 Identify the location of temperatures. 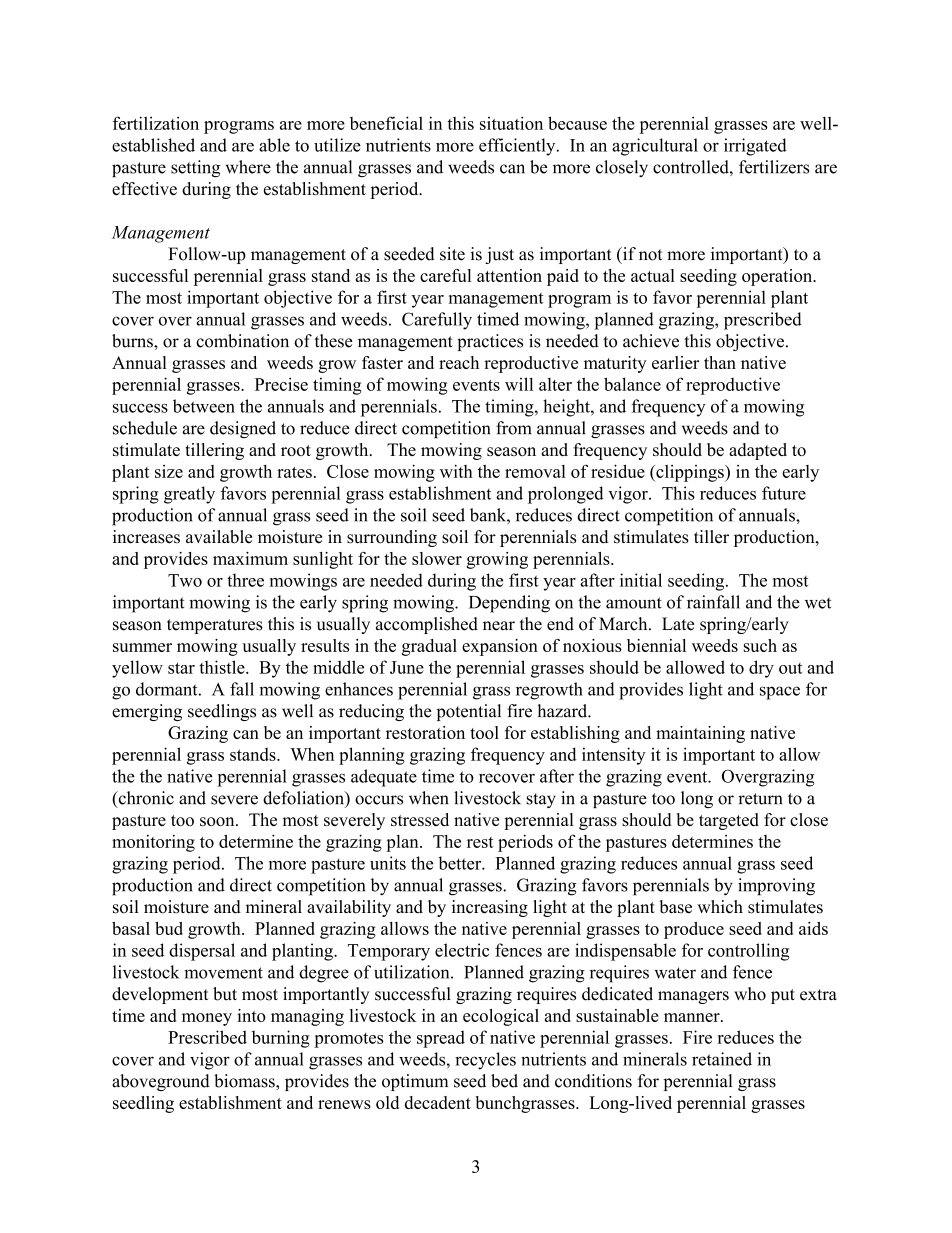
(215, 626).
